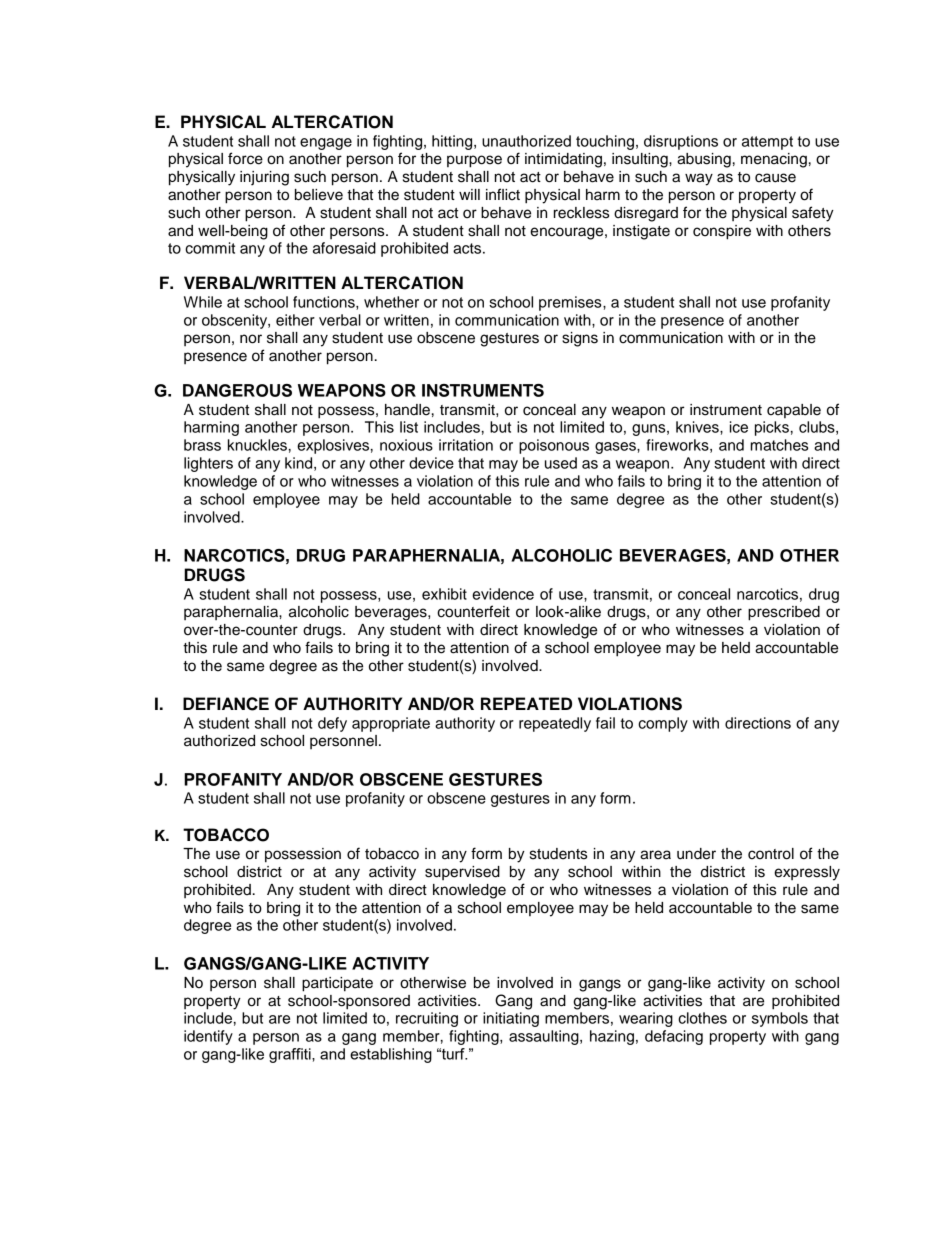 The height and width of the page is (1233, 952). What do you see at coordinates (511, 1019) in the page?
I see `initiating` at bounding box center [511, 1019].
